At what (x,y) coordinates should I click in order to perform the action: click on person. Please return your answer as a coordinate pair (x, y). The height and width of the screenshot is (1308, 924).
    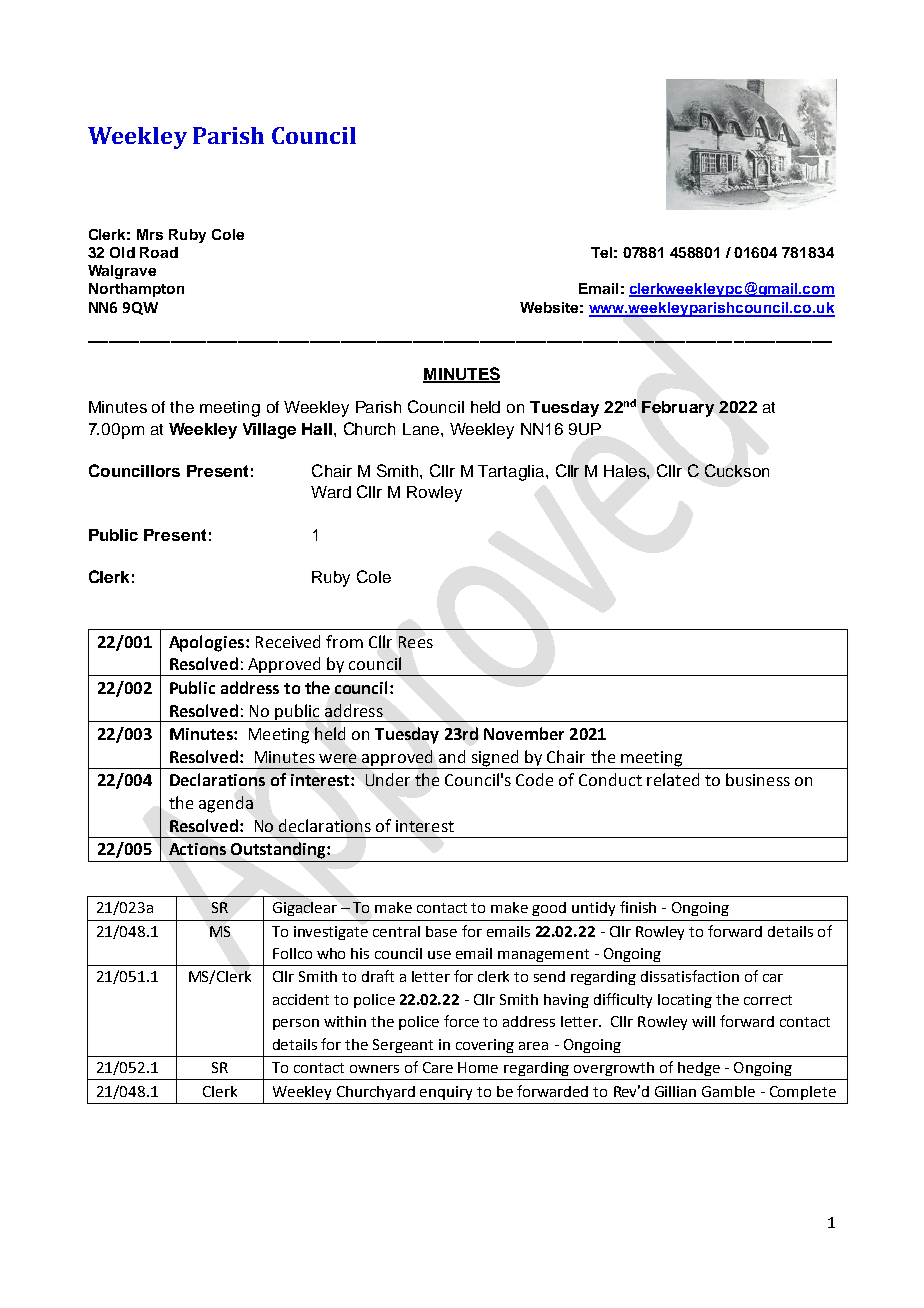
    Looking at the image, I should click on (296, 1024).
